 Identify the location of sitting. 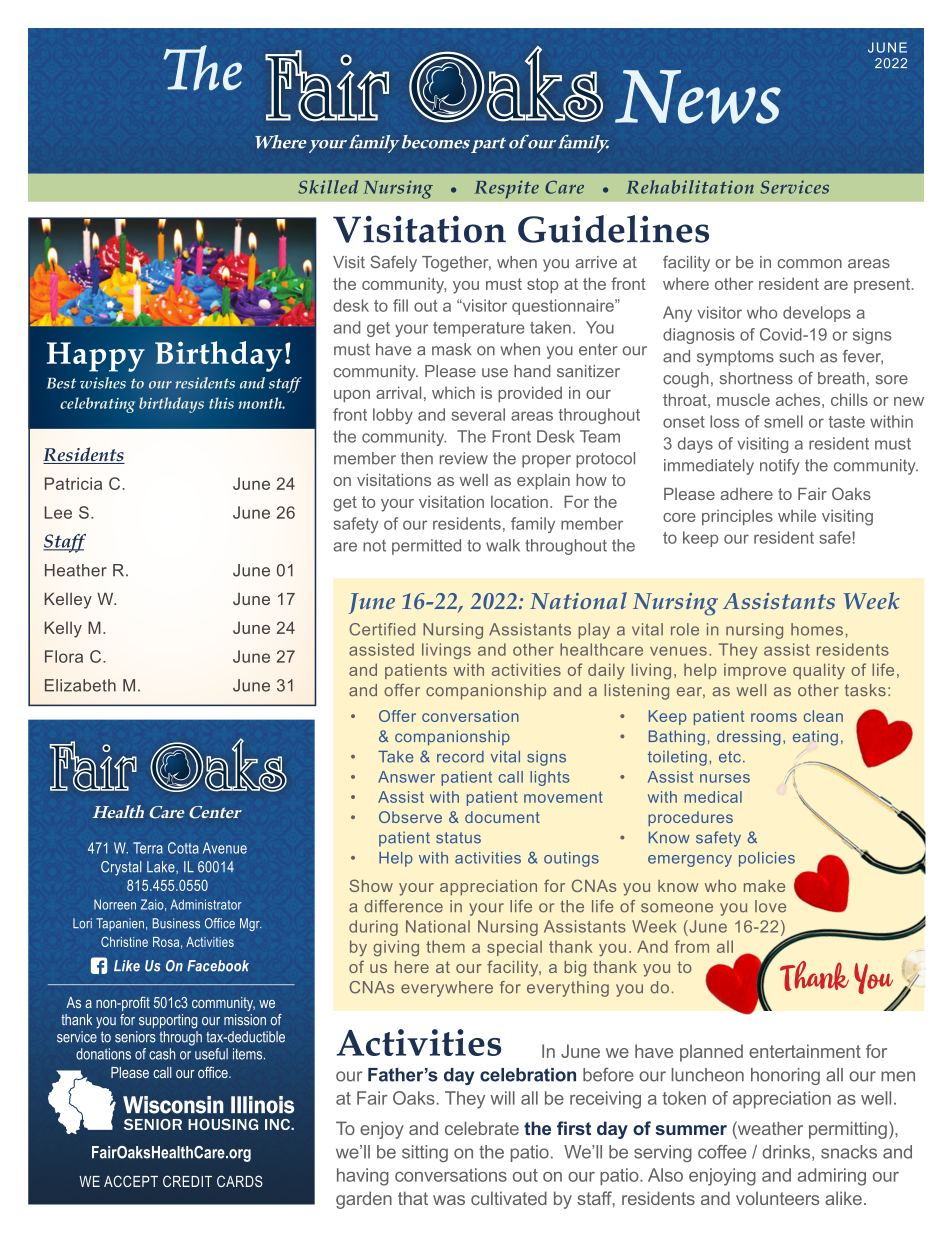
(425, 1153).
